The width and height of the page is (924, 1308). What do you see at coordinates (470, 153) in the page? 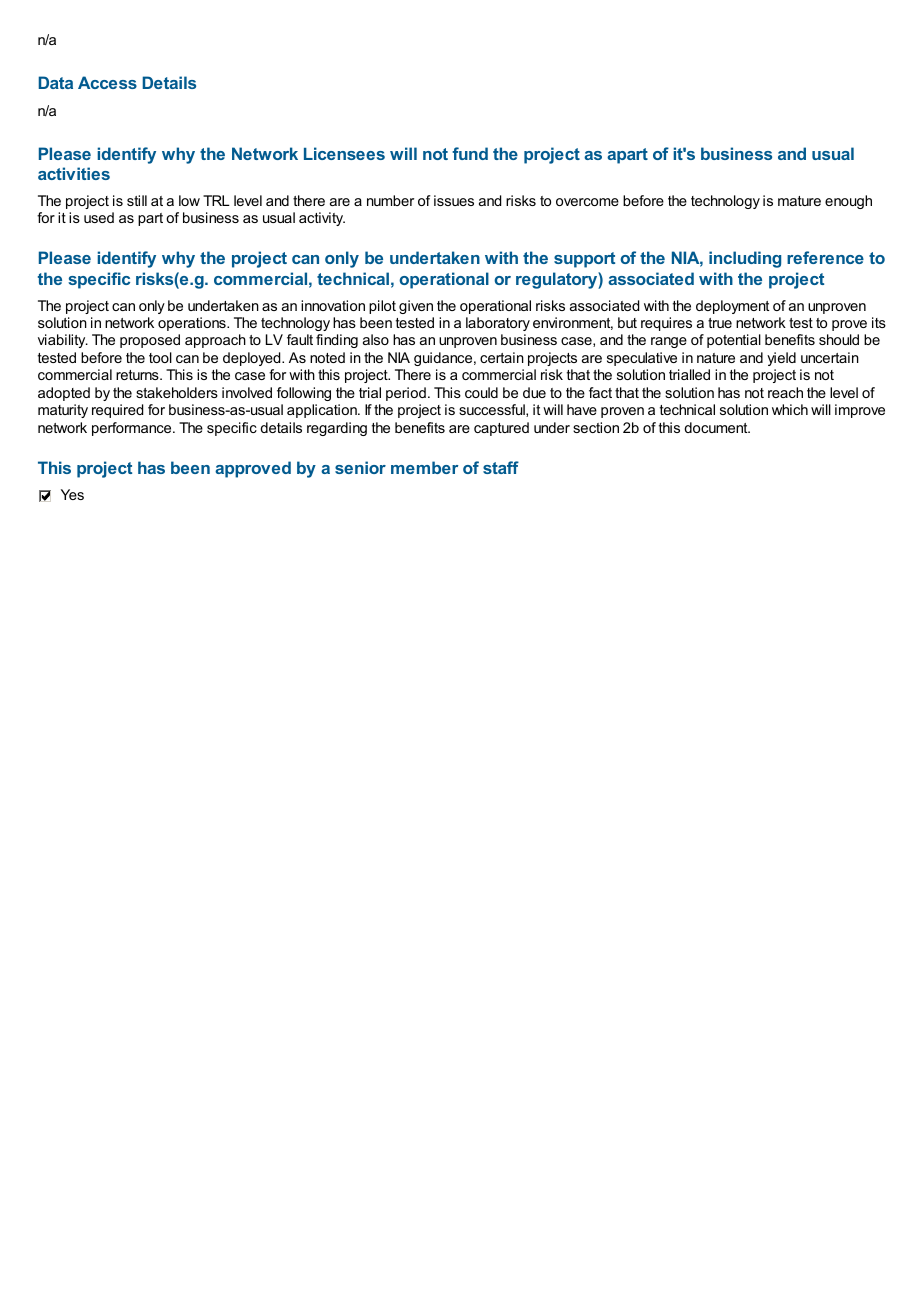
I see `fund` at bounding box center [470, 153].
